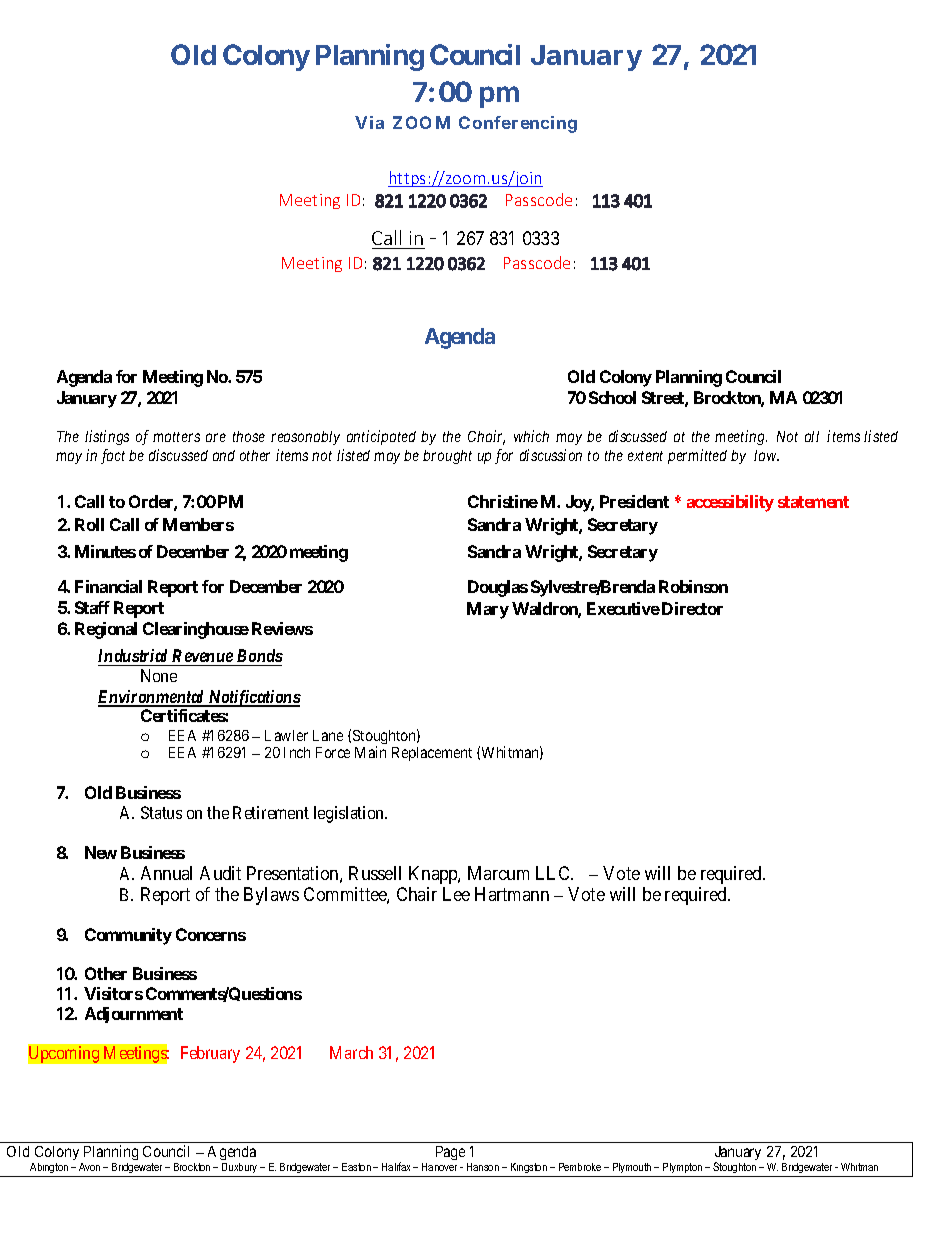  I want to click on Revenue, so click(202, 657).
